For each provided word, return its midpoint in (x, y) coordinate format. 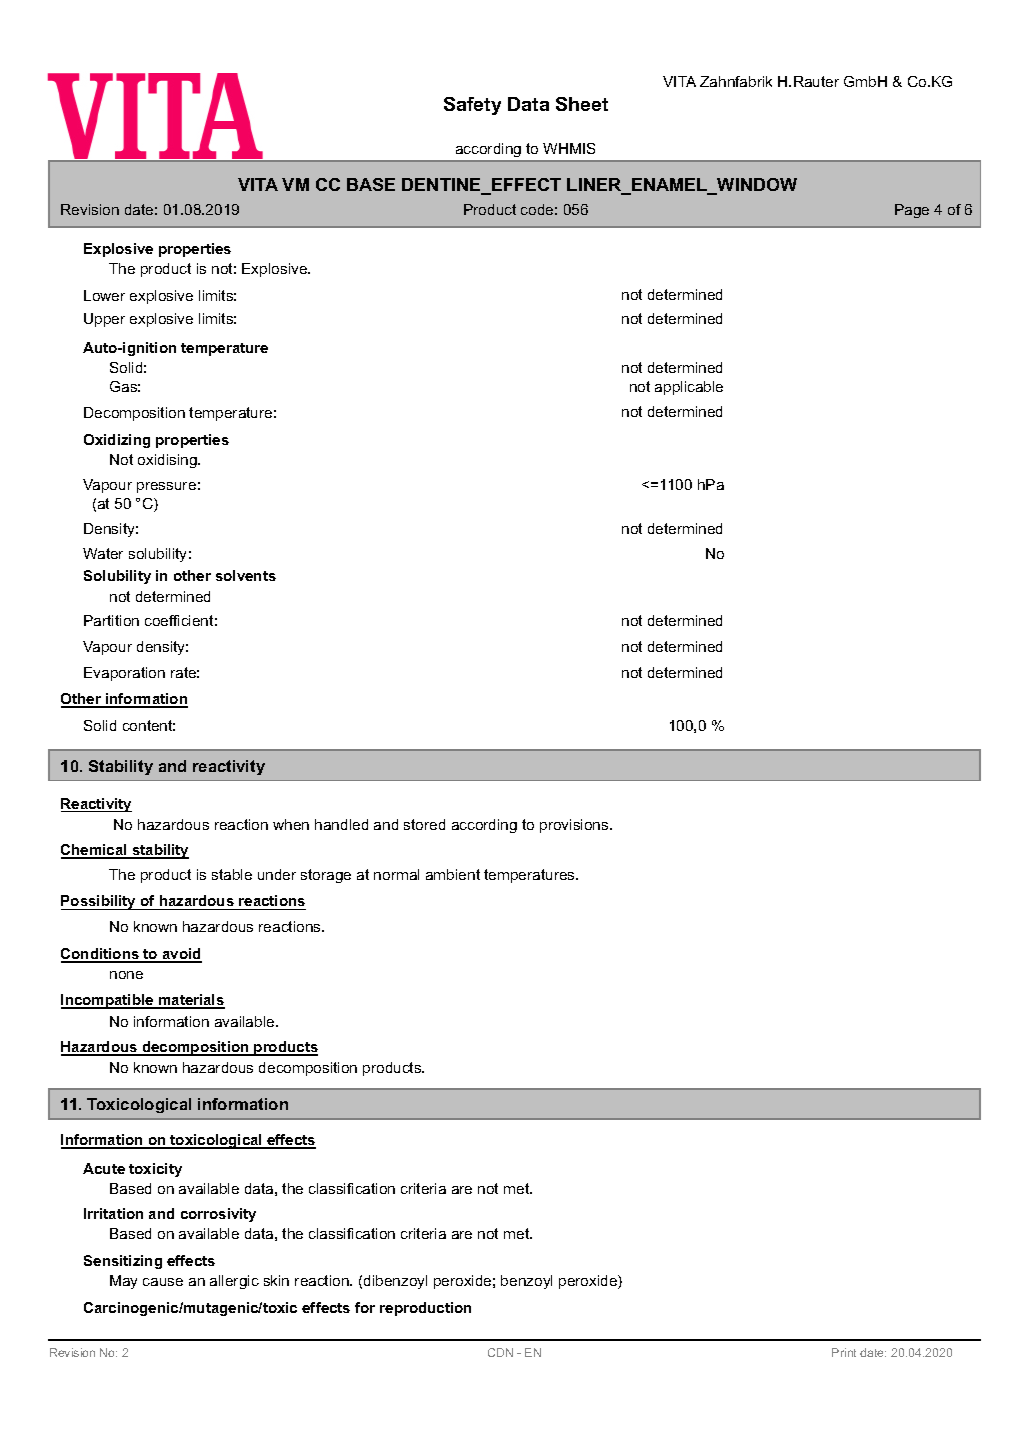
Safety (472, 106)
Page (912, 211)
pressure (166, 487)
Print (844, 1352)
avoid (181, 955)
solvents (246, 575)
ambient (453, 874)
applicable (689, 388)
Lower (104, 295)
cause (163, 1282)
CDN (500, 1352)
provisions (575, 826)
